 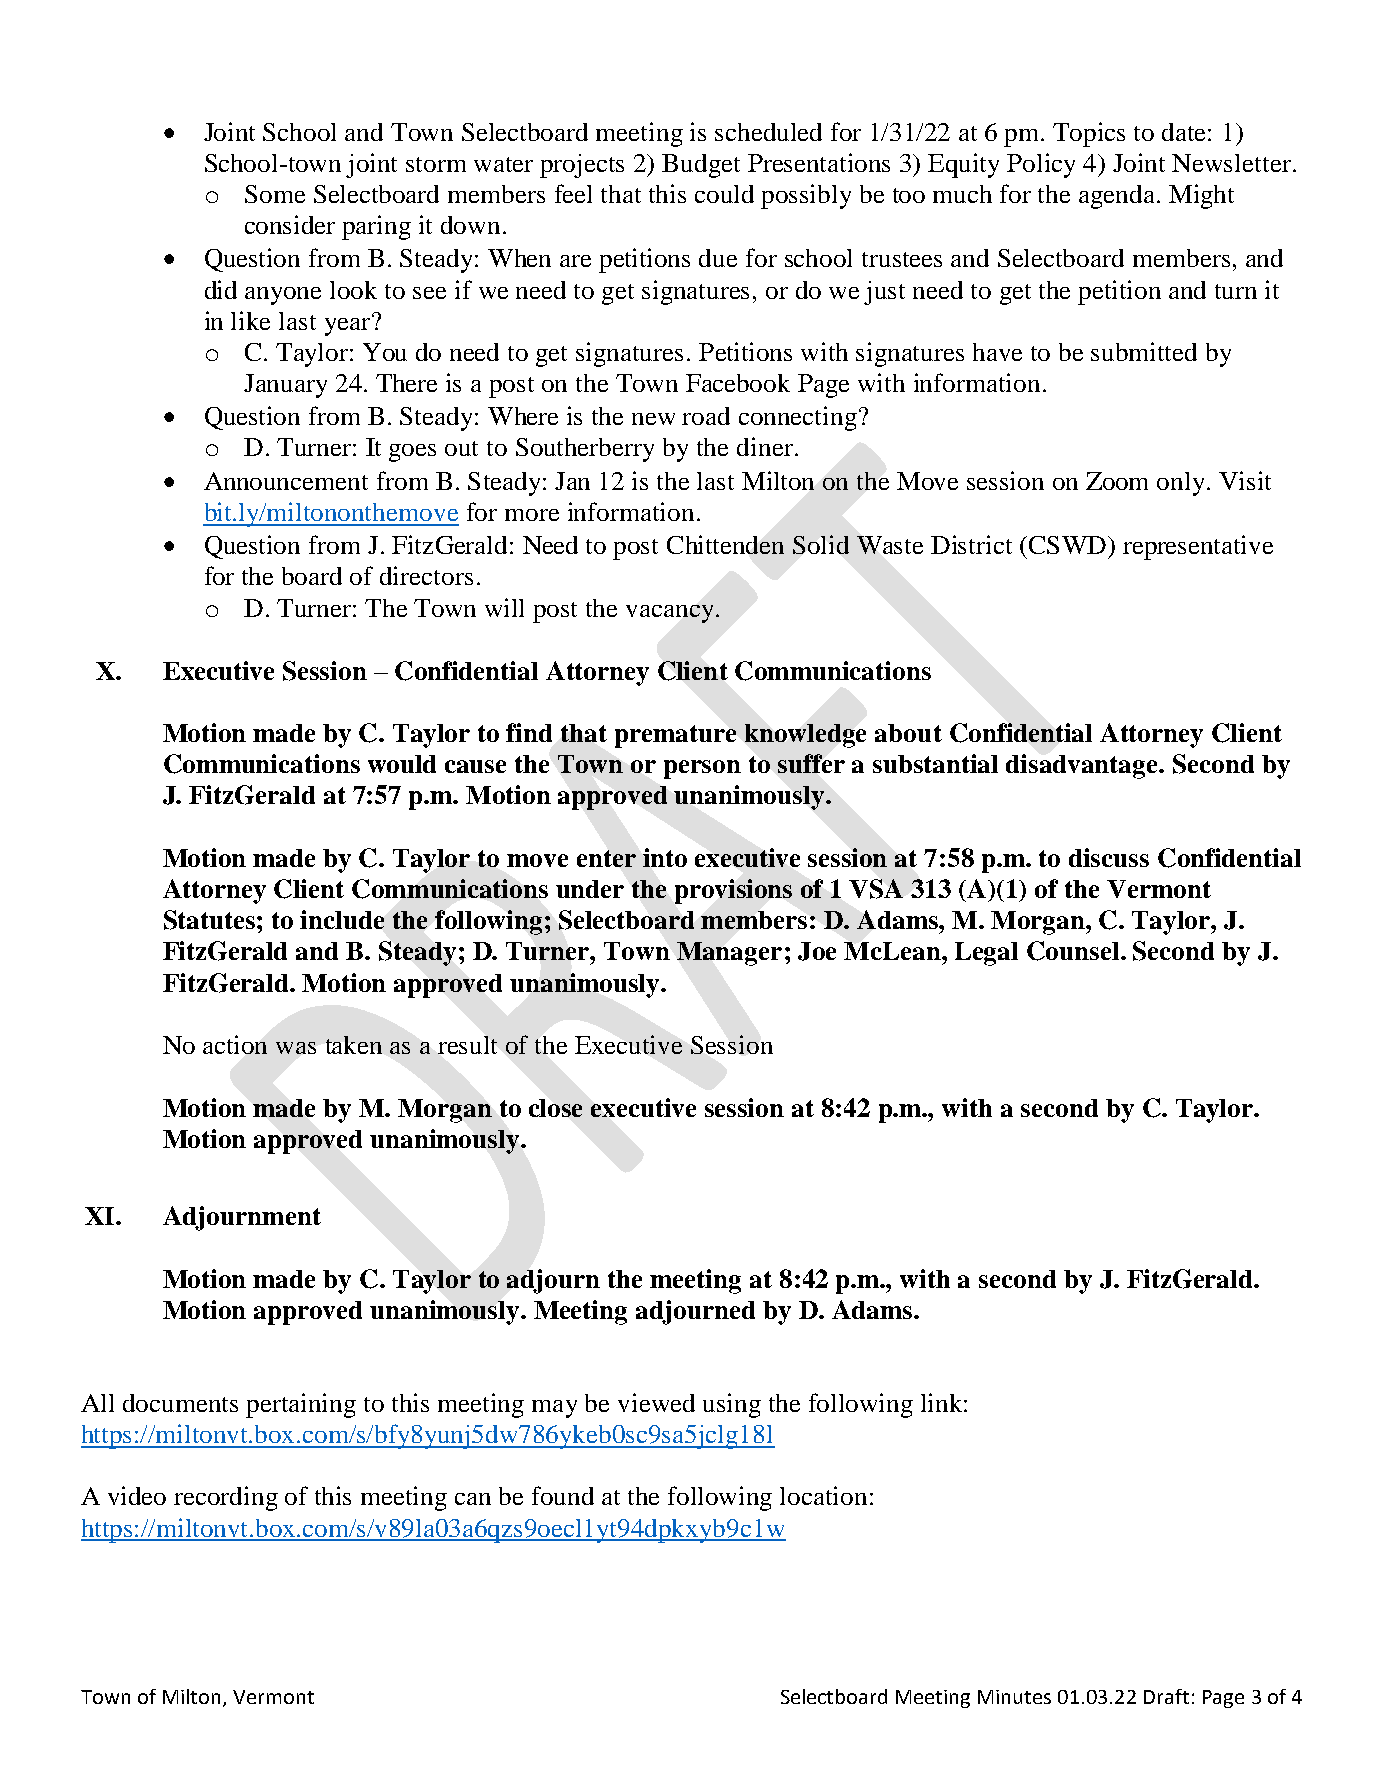 I want to click on Budget, so click(x=701, y=166).
